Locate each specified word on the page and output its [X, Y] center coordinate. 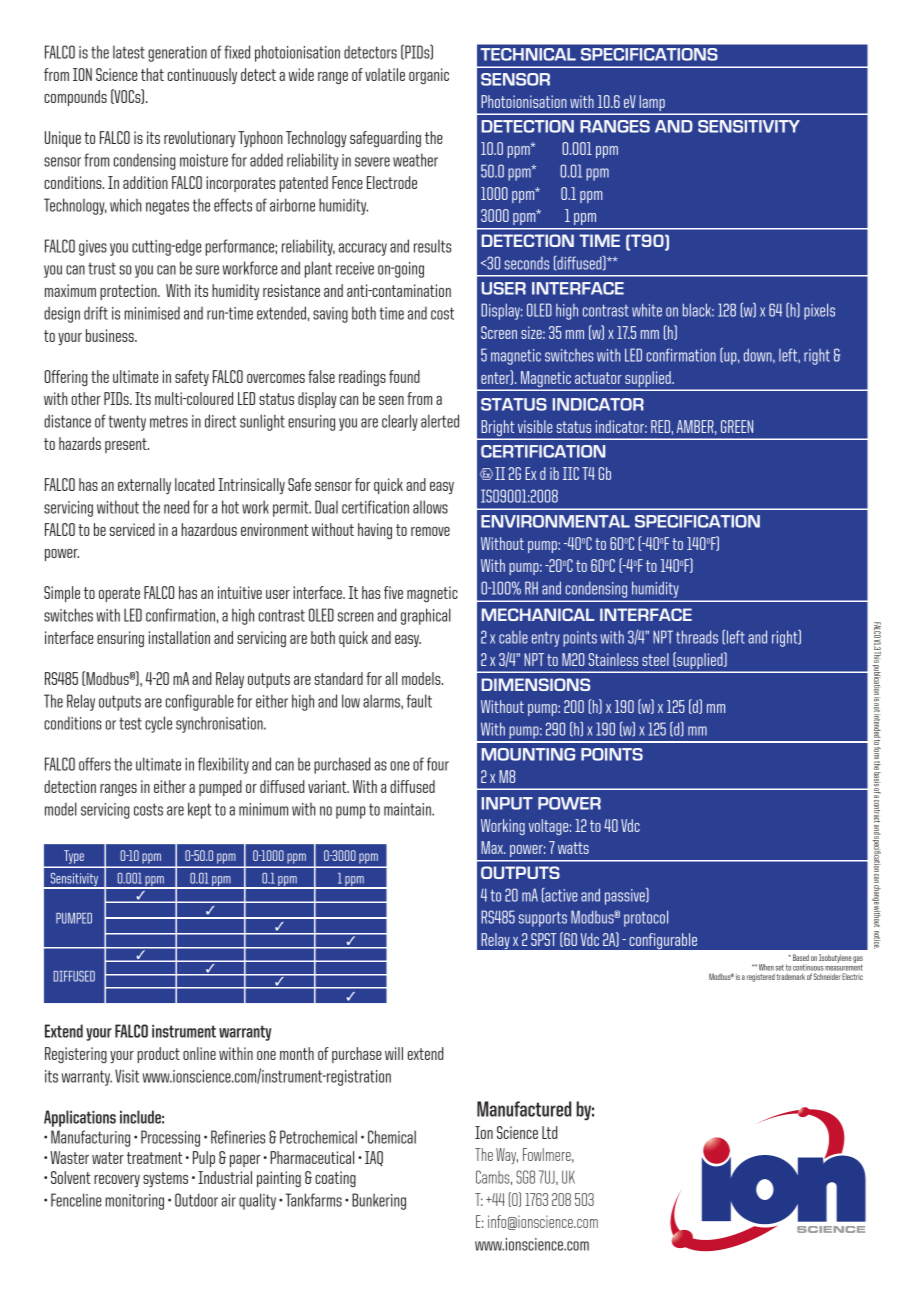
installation [179, 637]
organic [429, 76]
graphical [426, 616]
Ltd [550, 1132]
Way [507, 1156]
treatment [154, 1158]
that [152, 74]
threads [697, 637]
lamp [652, 104]
